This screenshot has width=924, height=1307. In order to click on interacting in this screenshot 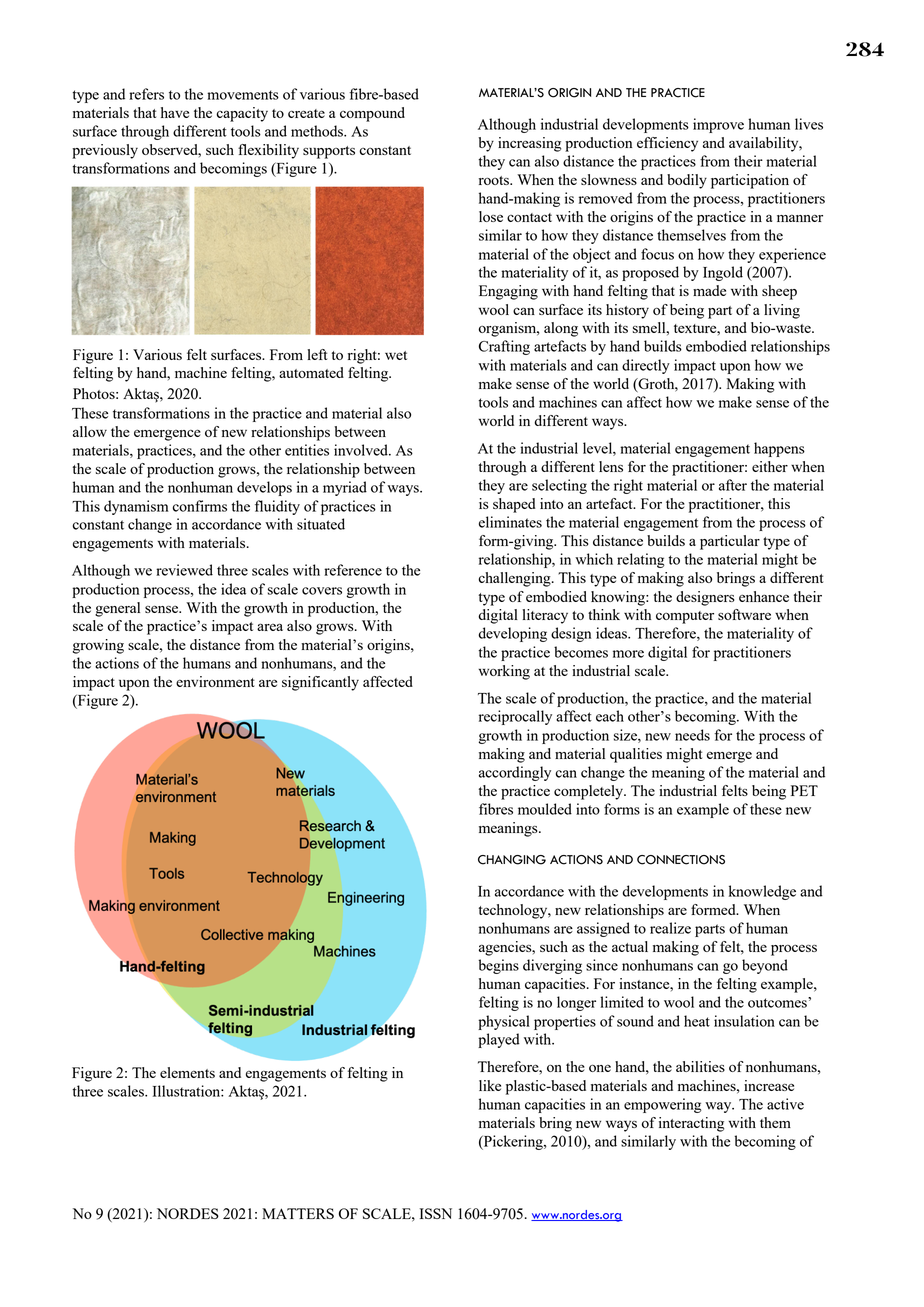, I will do `click(691, 1124)`.
